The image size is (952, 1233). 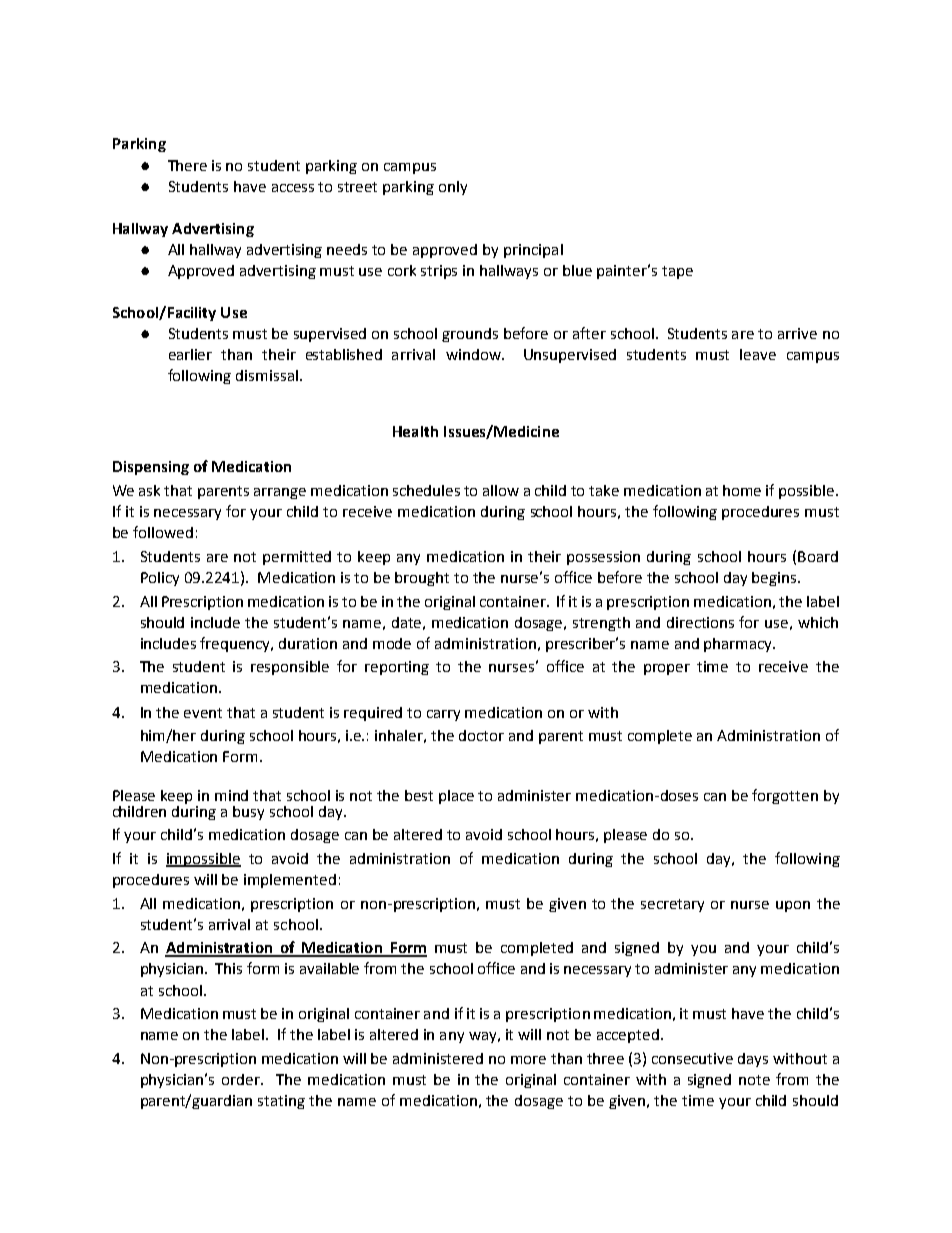 What do you see at coordinates (242, 1079) in the document?
I see `order` at bounding box center [242, 1079].
